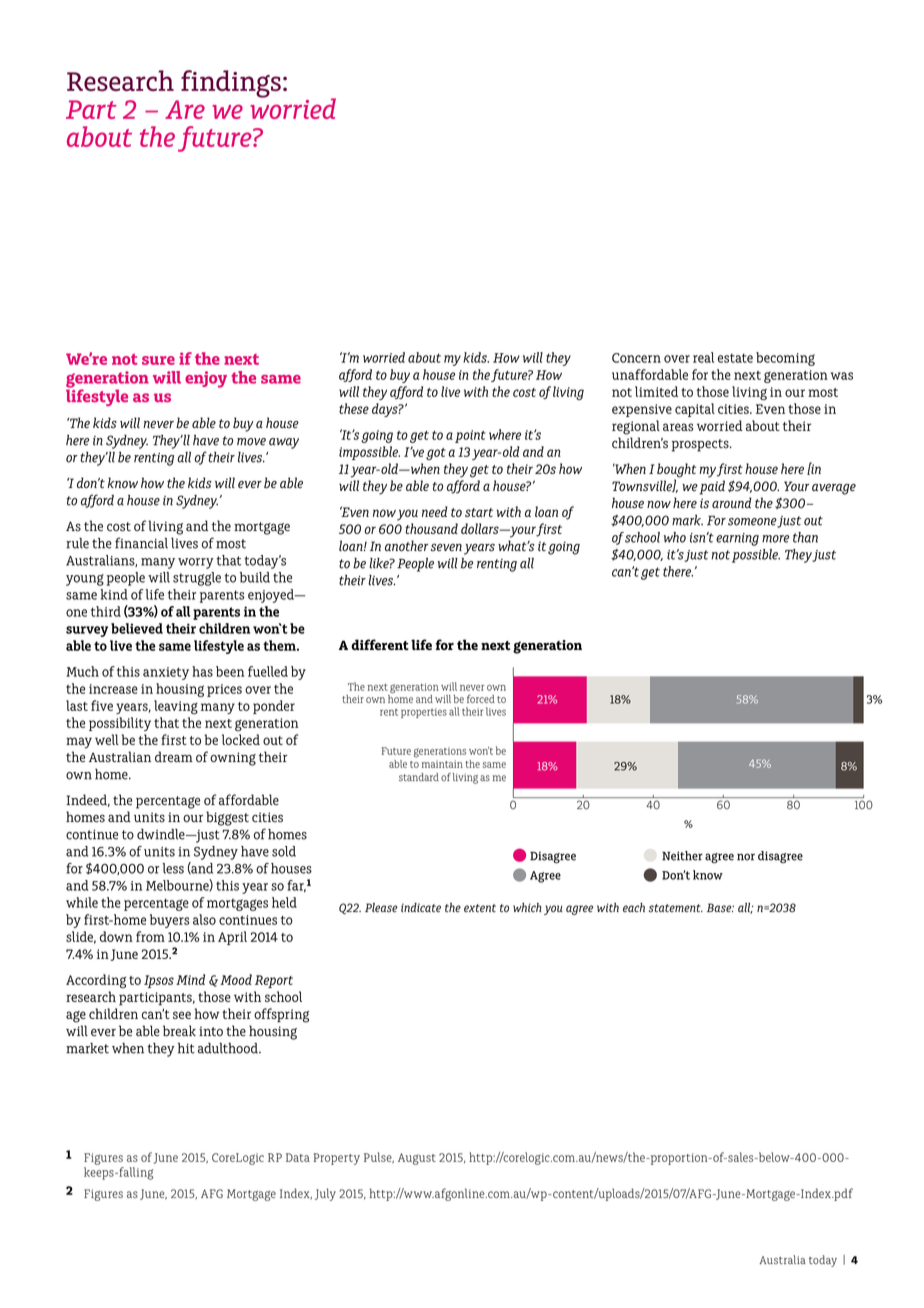  Describe the element at coordinates (636, 358) in the image. I see `Concern` at that location.
